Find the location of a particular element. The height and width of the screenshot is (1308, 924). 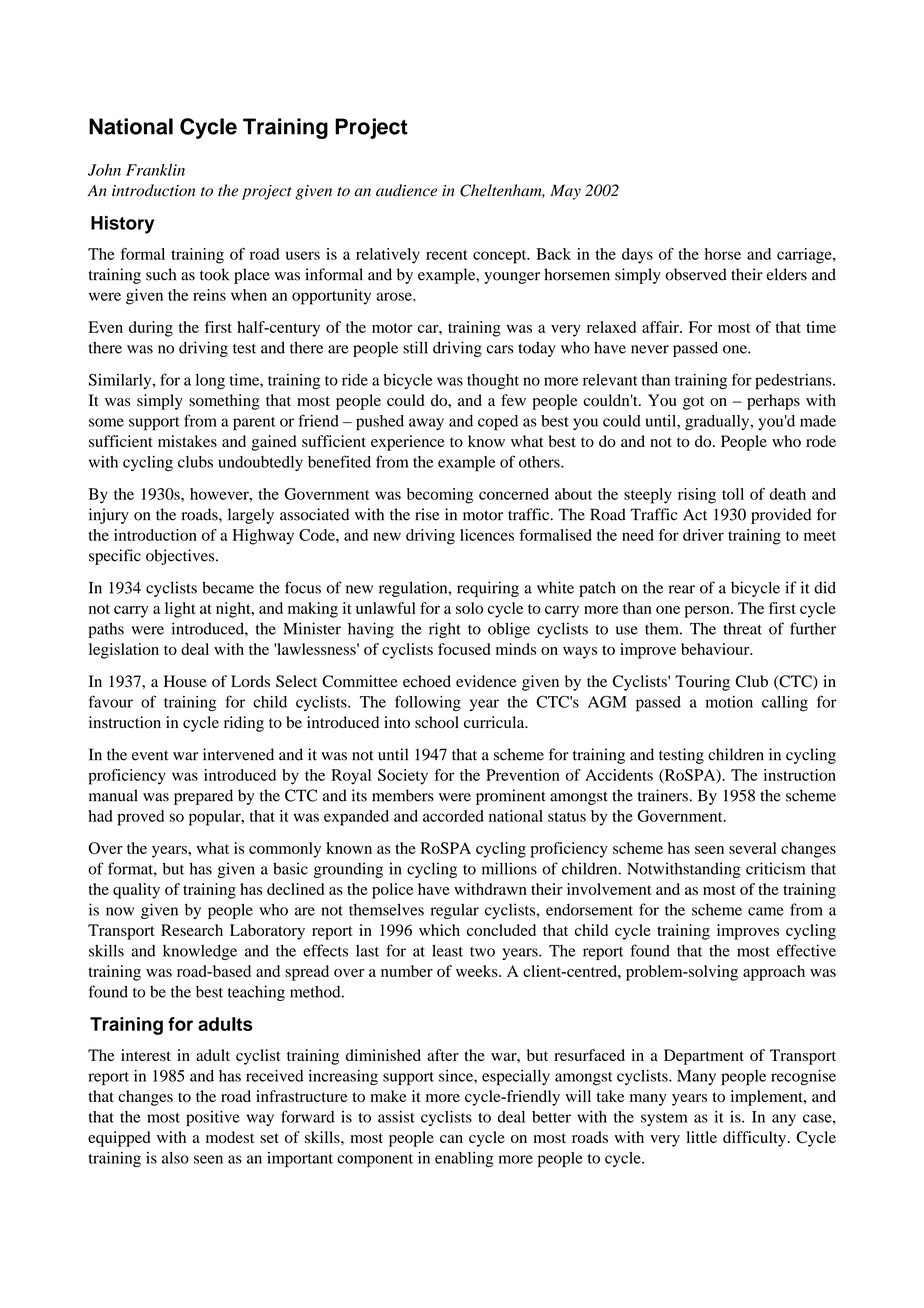

evidence is located at coordinates (486, 681).
